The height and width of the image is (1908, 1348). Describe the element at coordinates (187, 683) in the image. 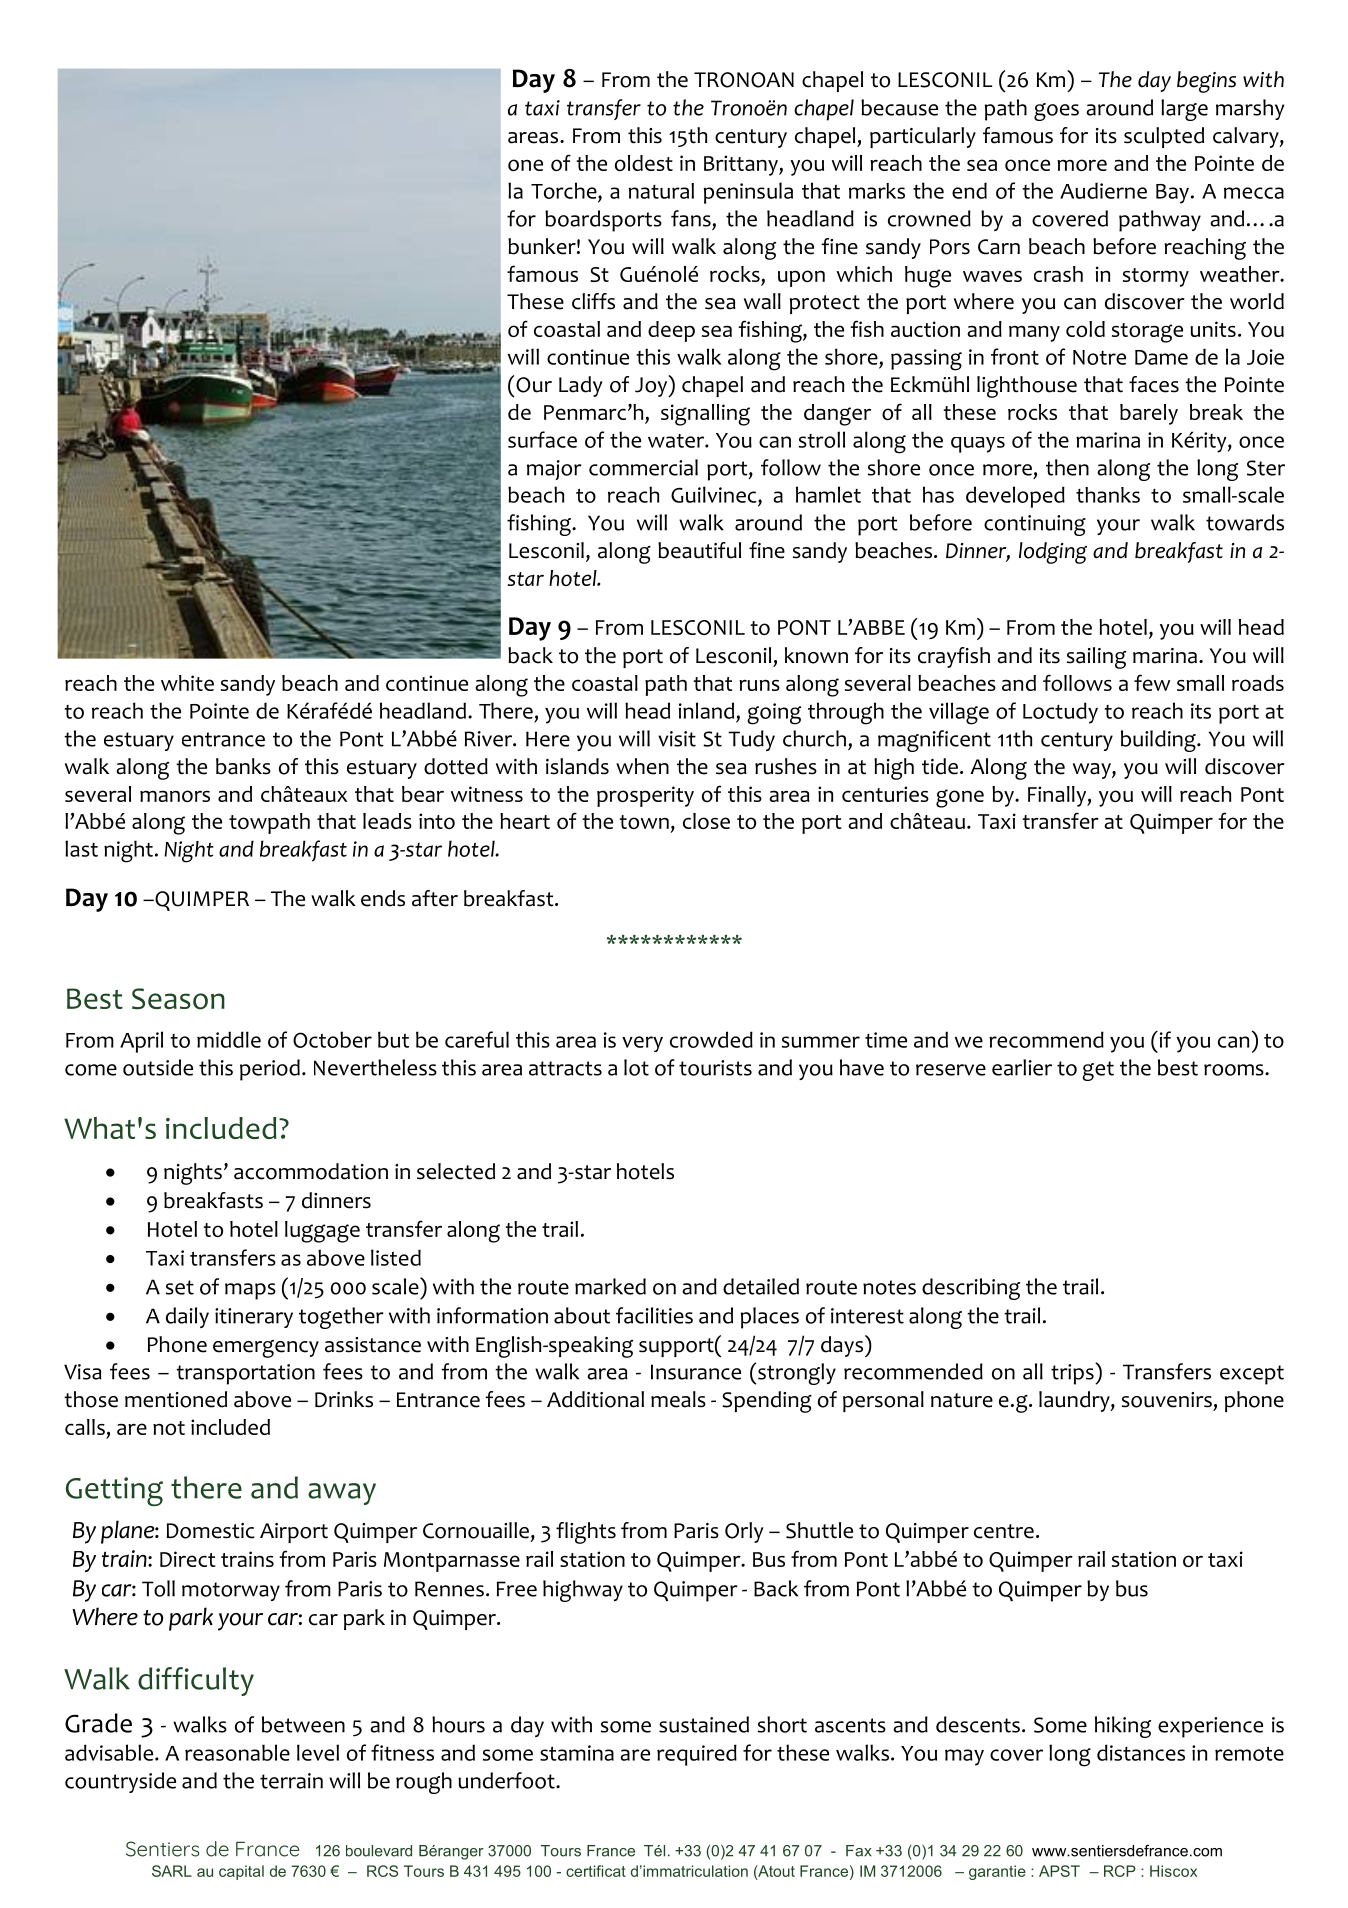

I see `white` at that location.
